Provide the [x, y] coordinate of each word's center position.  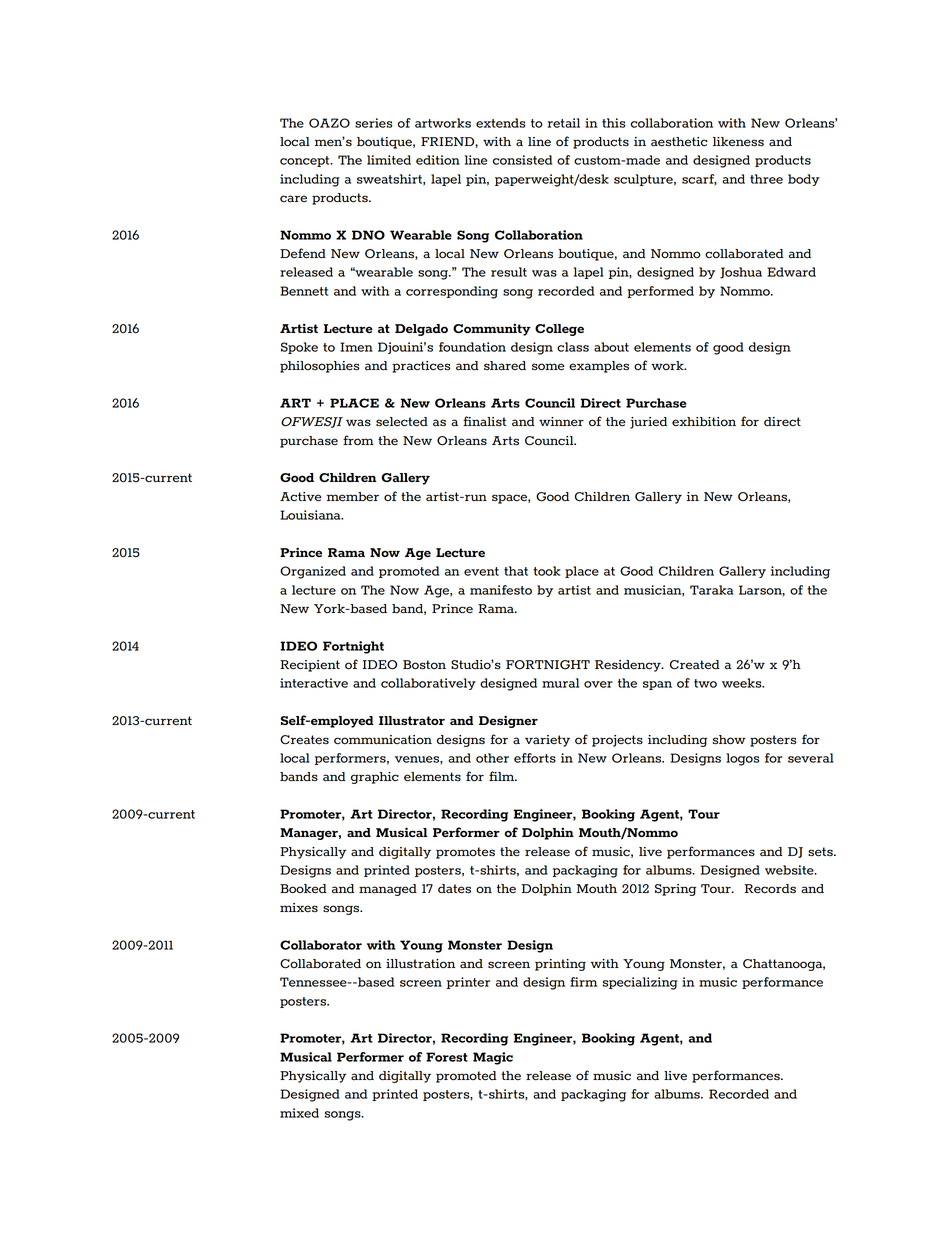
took [547, 571]
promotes [465, 853]
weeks [743, 683]
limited [389, 160]
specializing [640, 983]
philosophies [319, 367]
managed [388, 890]
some [548, 367]
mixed [299, 1113]
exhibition [704, 422]
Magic [493, 1058]
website [790, 870]
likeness [738, 142]
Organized [313, 572]
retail [563, 123]
